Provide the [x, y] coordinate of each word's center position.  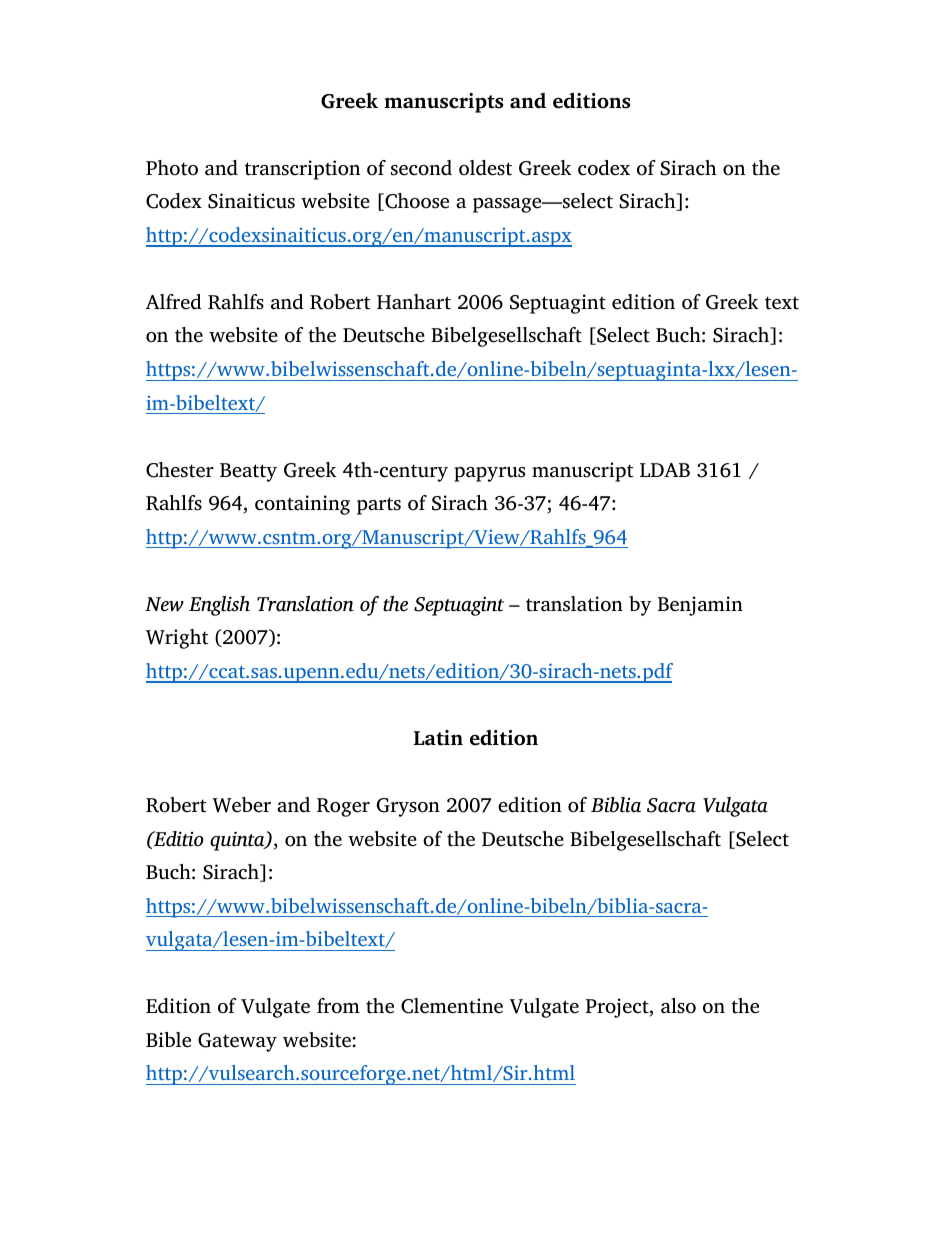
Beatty [248, 472]
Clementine [452, 1006]
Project [618, 1008]
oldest [485, 168]
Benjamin [700, 606]
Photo [172, 168]
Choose [416, 202]
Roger [343, 807]
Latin [438, 738]
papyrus [489, 474]
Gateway [237, 1042]
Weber [241, 805]
